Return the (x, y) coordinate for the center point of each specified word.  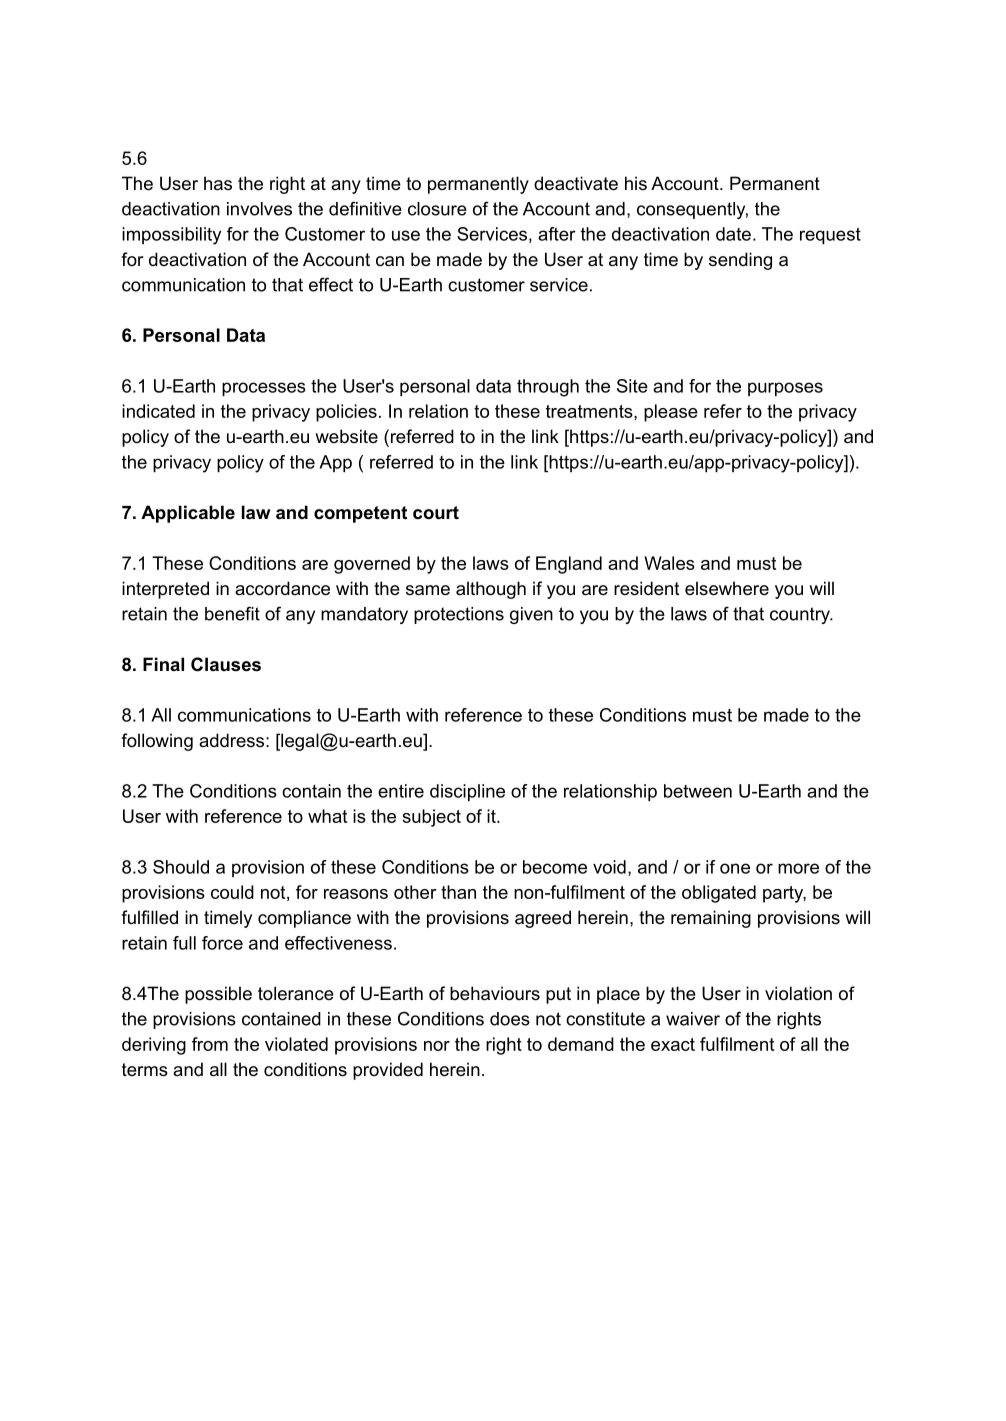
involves (259, 209)
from (210, 1044)
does (510, 1019)
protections (459, 615)
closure (437, 209)
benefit (232, 613)
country (801, 615)
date (733, 234)
